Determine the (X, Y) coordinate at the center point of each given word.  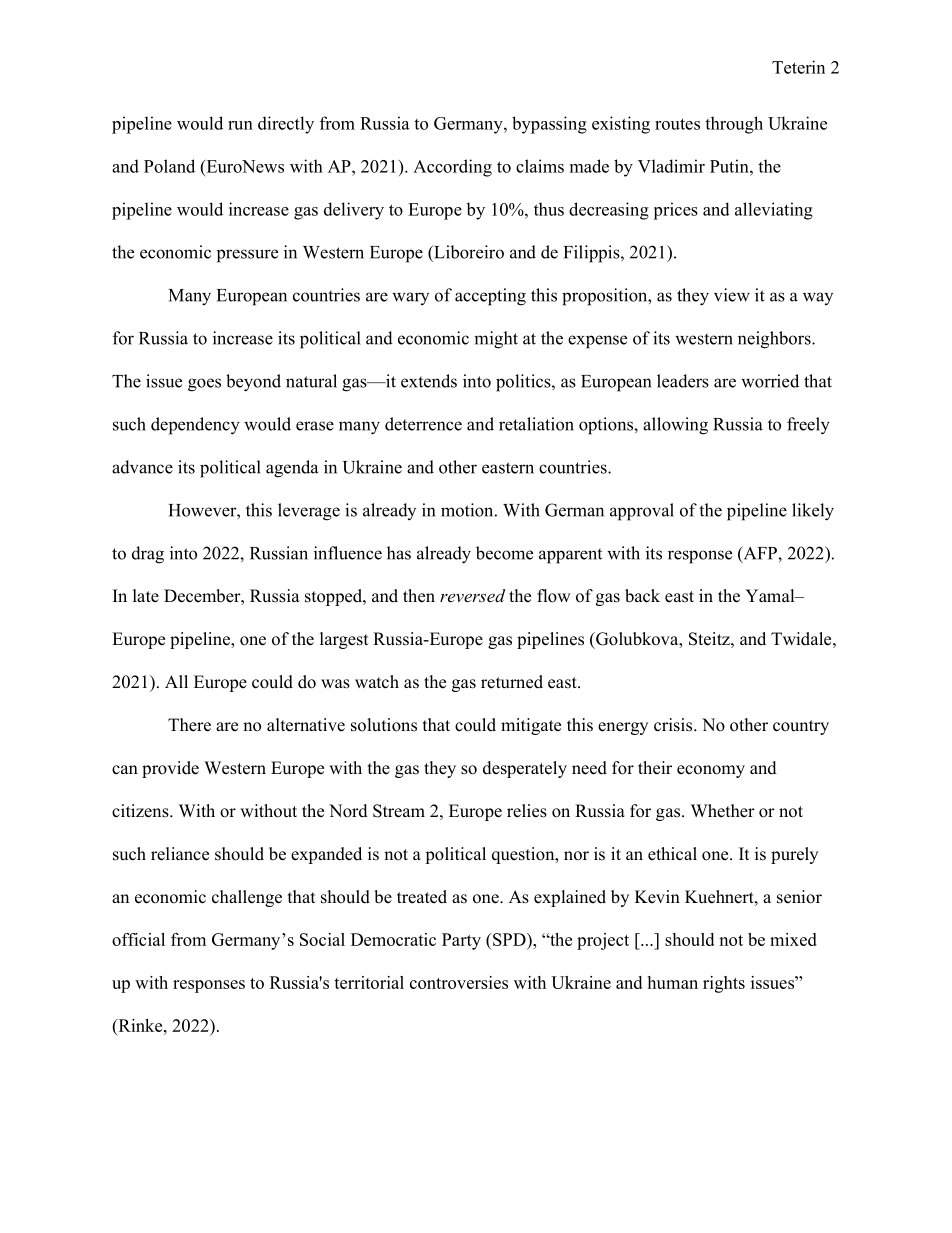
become (504, 553)
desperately (525, 769)
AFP (760, 554)
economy (711, 771)
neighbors (775, 340)
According (452, 168)
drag (148, 555)
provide (170, 769)
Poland (169, 166)
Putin (730, 166)
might (496, 340)
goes (204, 385)
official (138, 939)
